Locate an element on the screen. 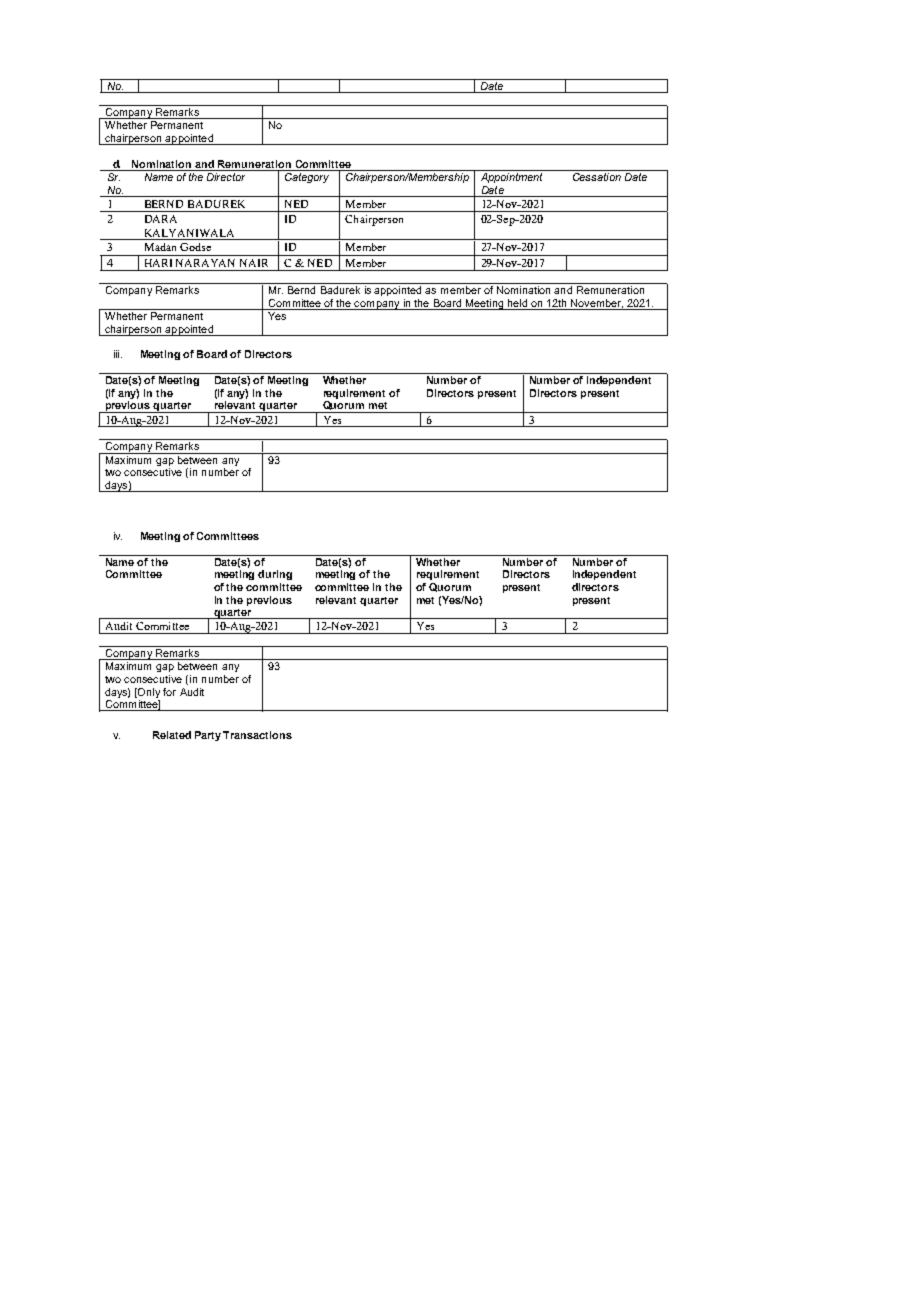 The width and height of the screenshot is (924, 1308). DARA is located at coordinates (161, 219).
